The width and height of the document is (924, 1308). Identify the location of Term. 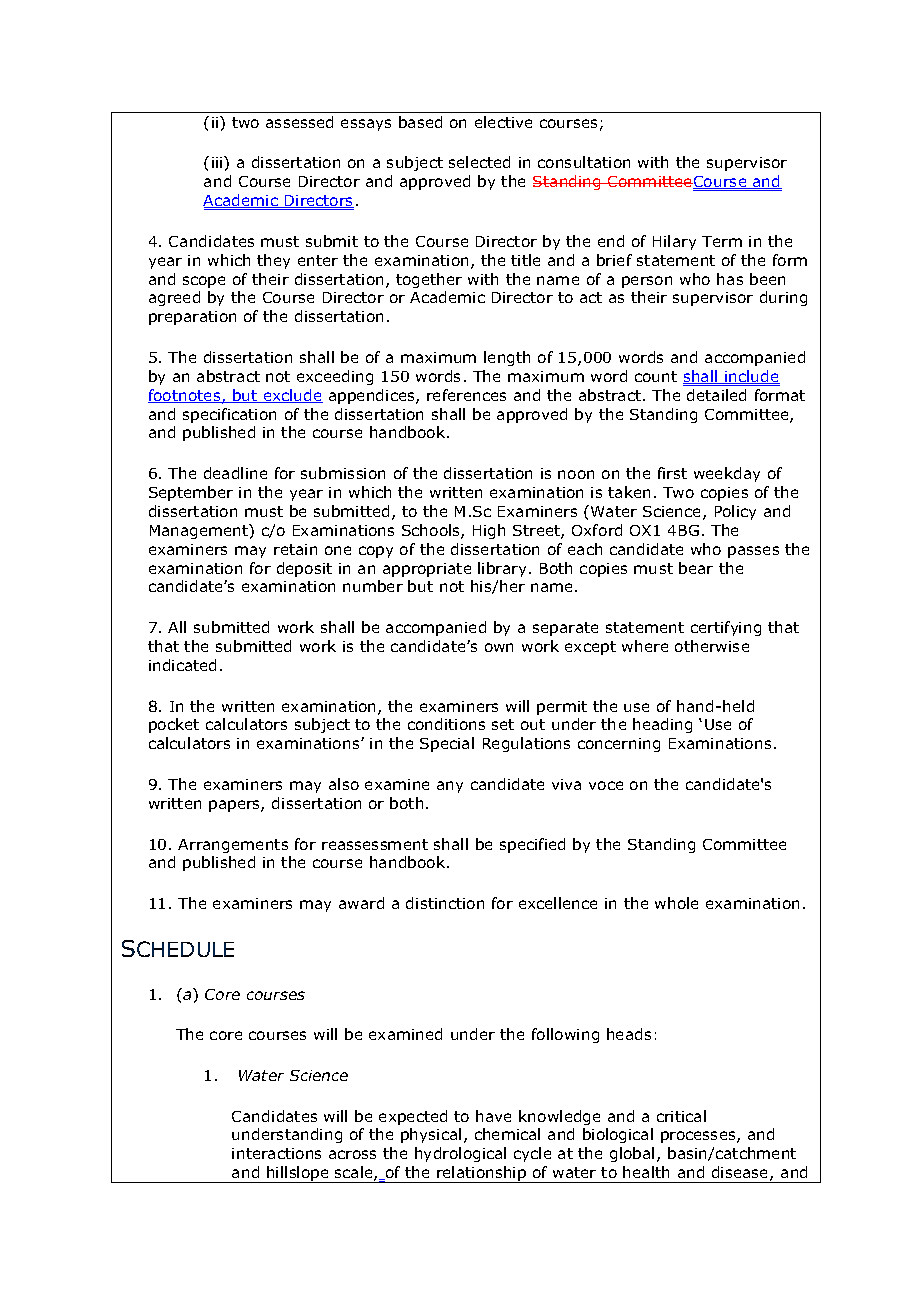
(722, 241).
